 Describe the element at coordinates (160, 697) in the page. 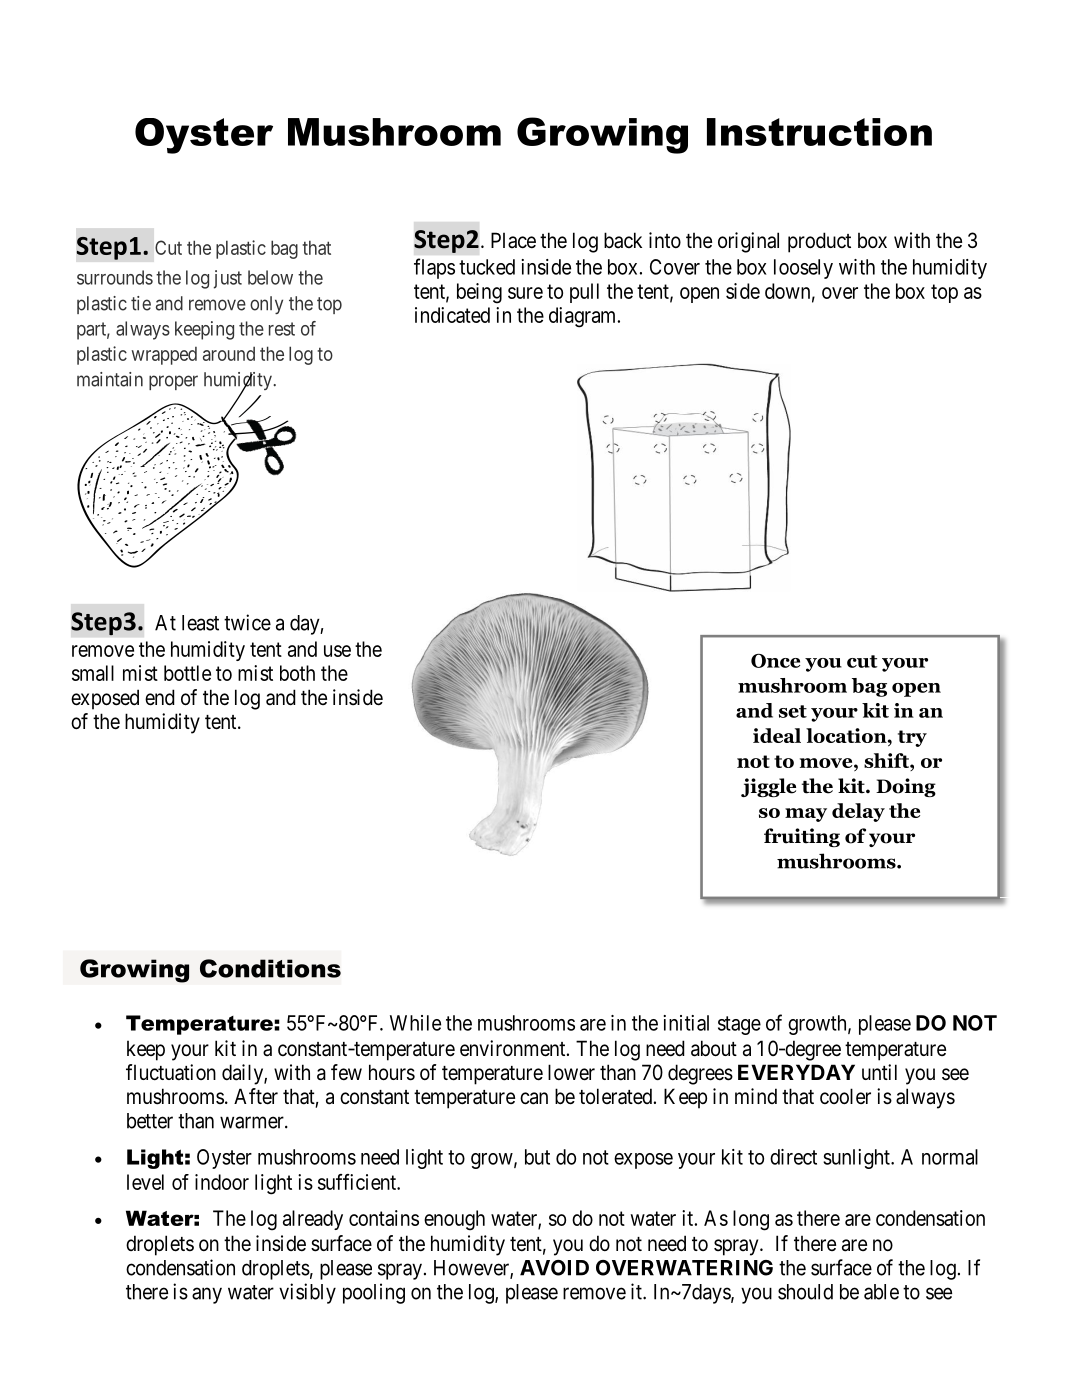

I see `end` at that location.
